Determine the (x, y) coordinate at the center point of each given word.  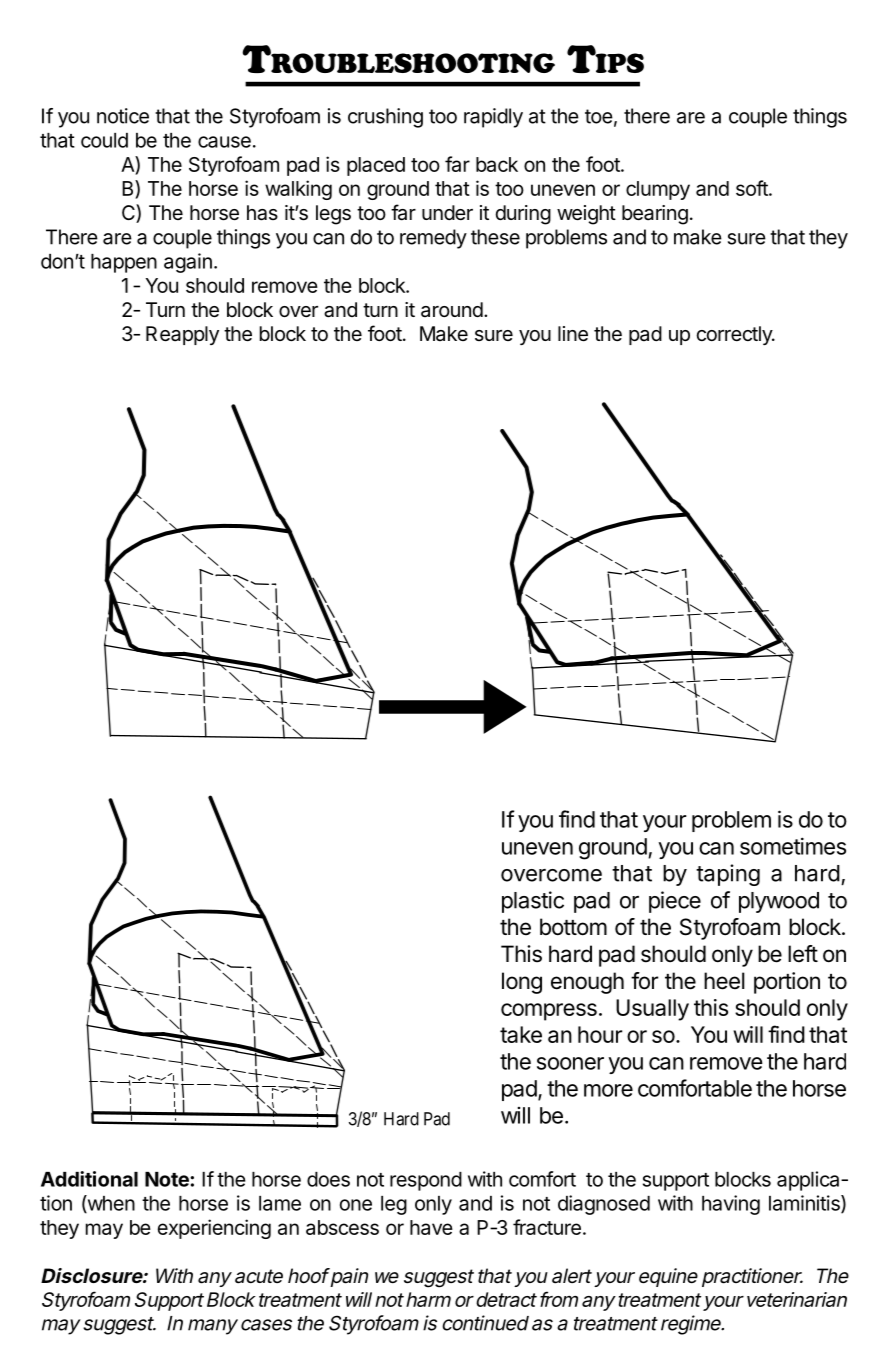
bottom (573, 927)
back (497, 164)
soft (753, 188)
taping (728, 875)
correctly (735, 335)
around (452, 309)
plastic (533, 902)
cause (224, 142)
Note (168, 1179)
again (188, 263)
